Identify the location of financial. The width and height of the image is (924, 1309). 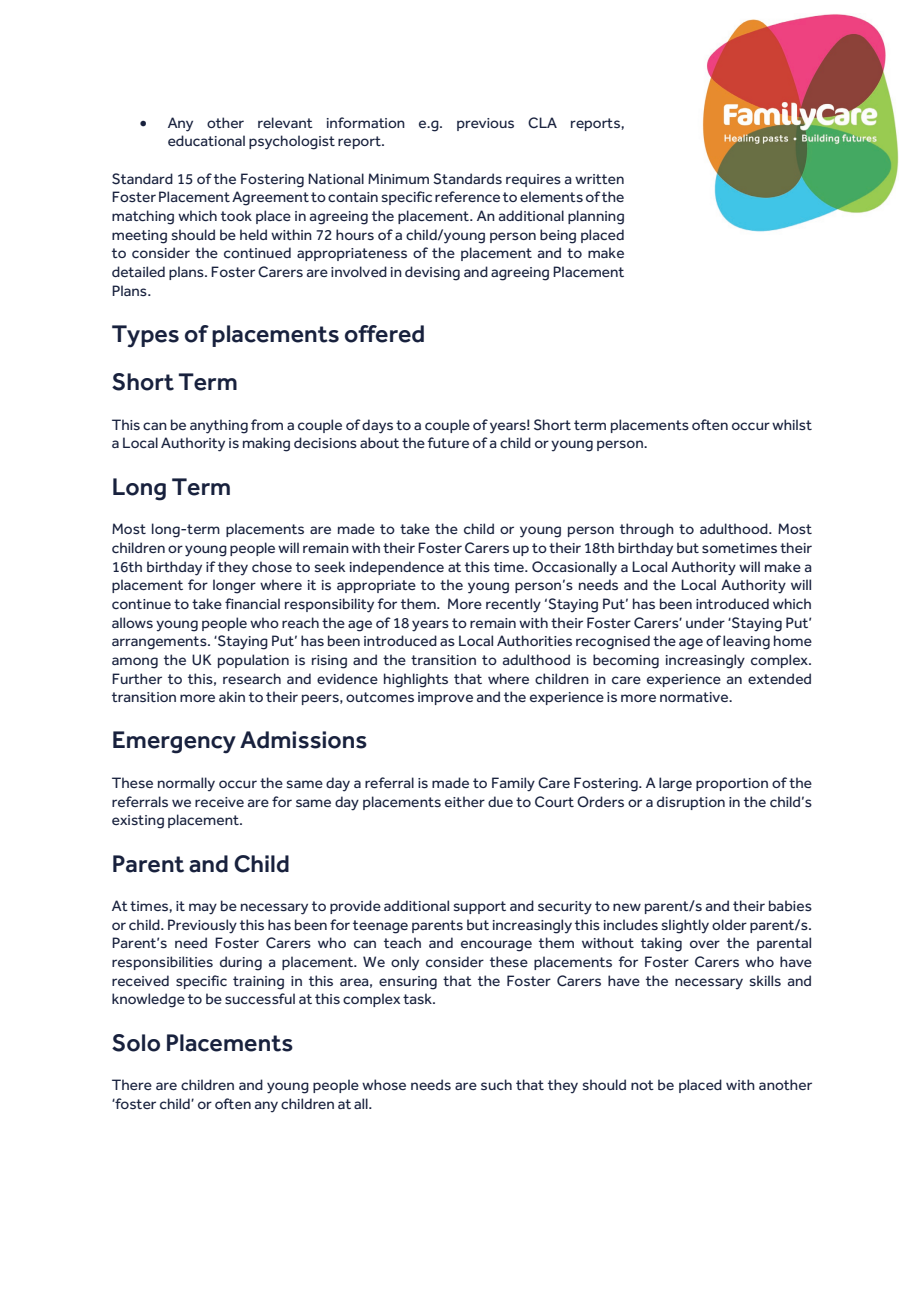
(252, 603).
